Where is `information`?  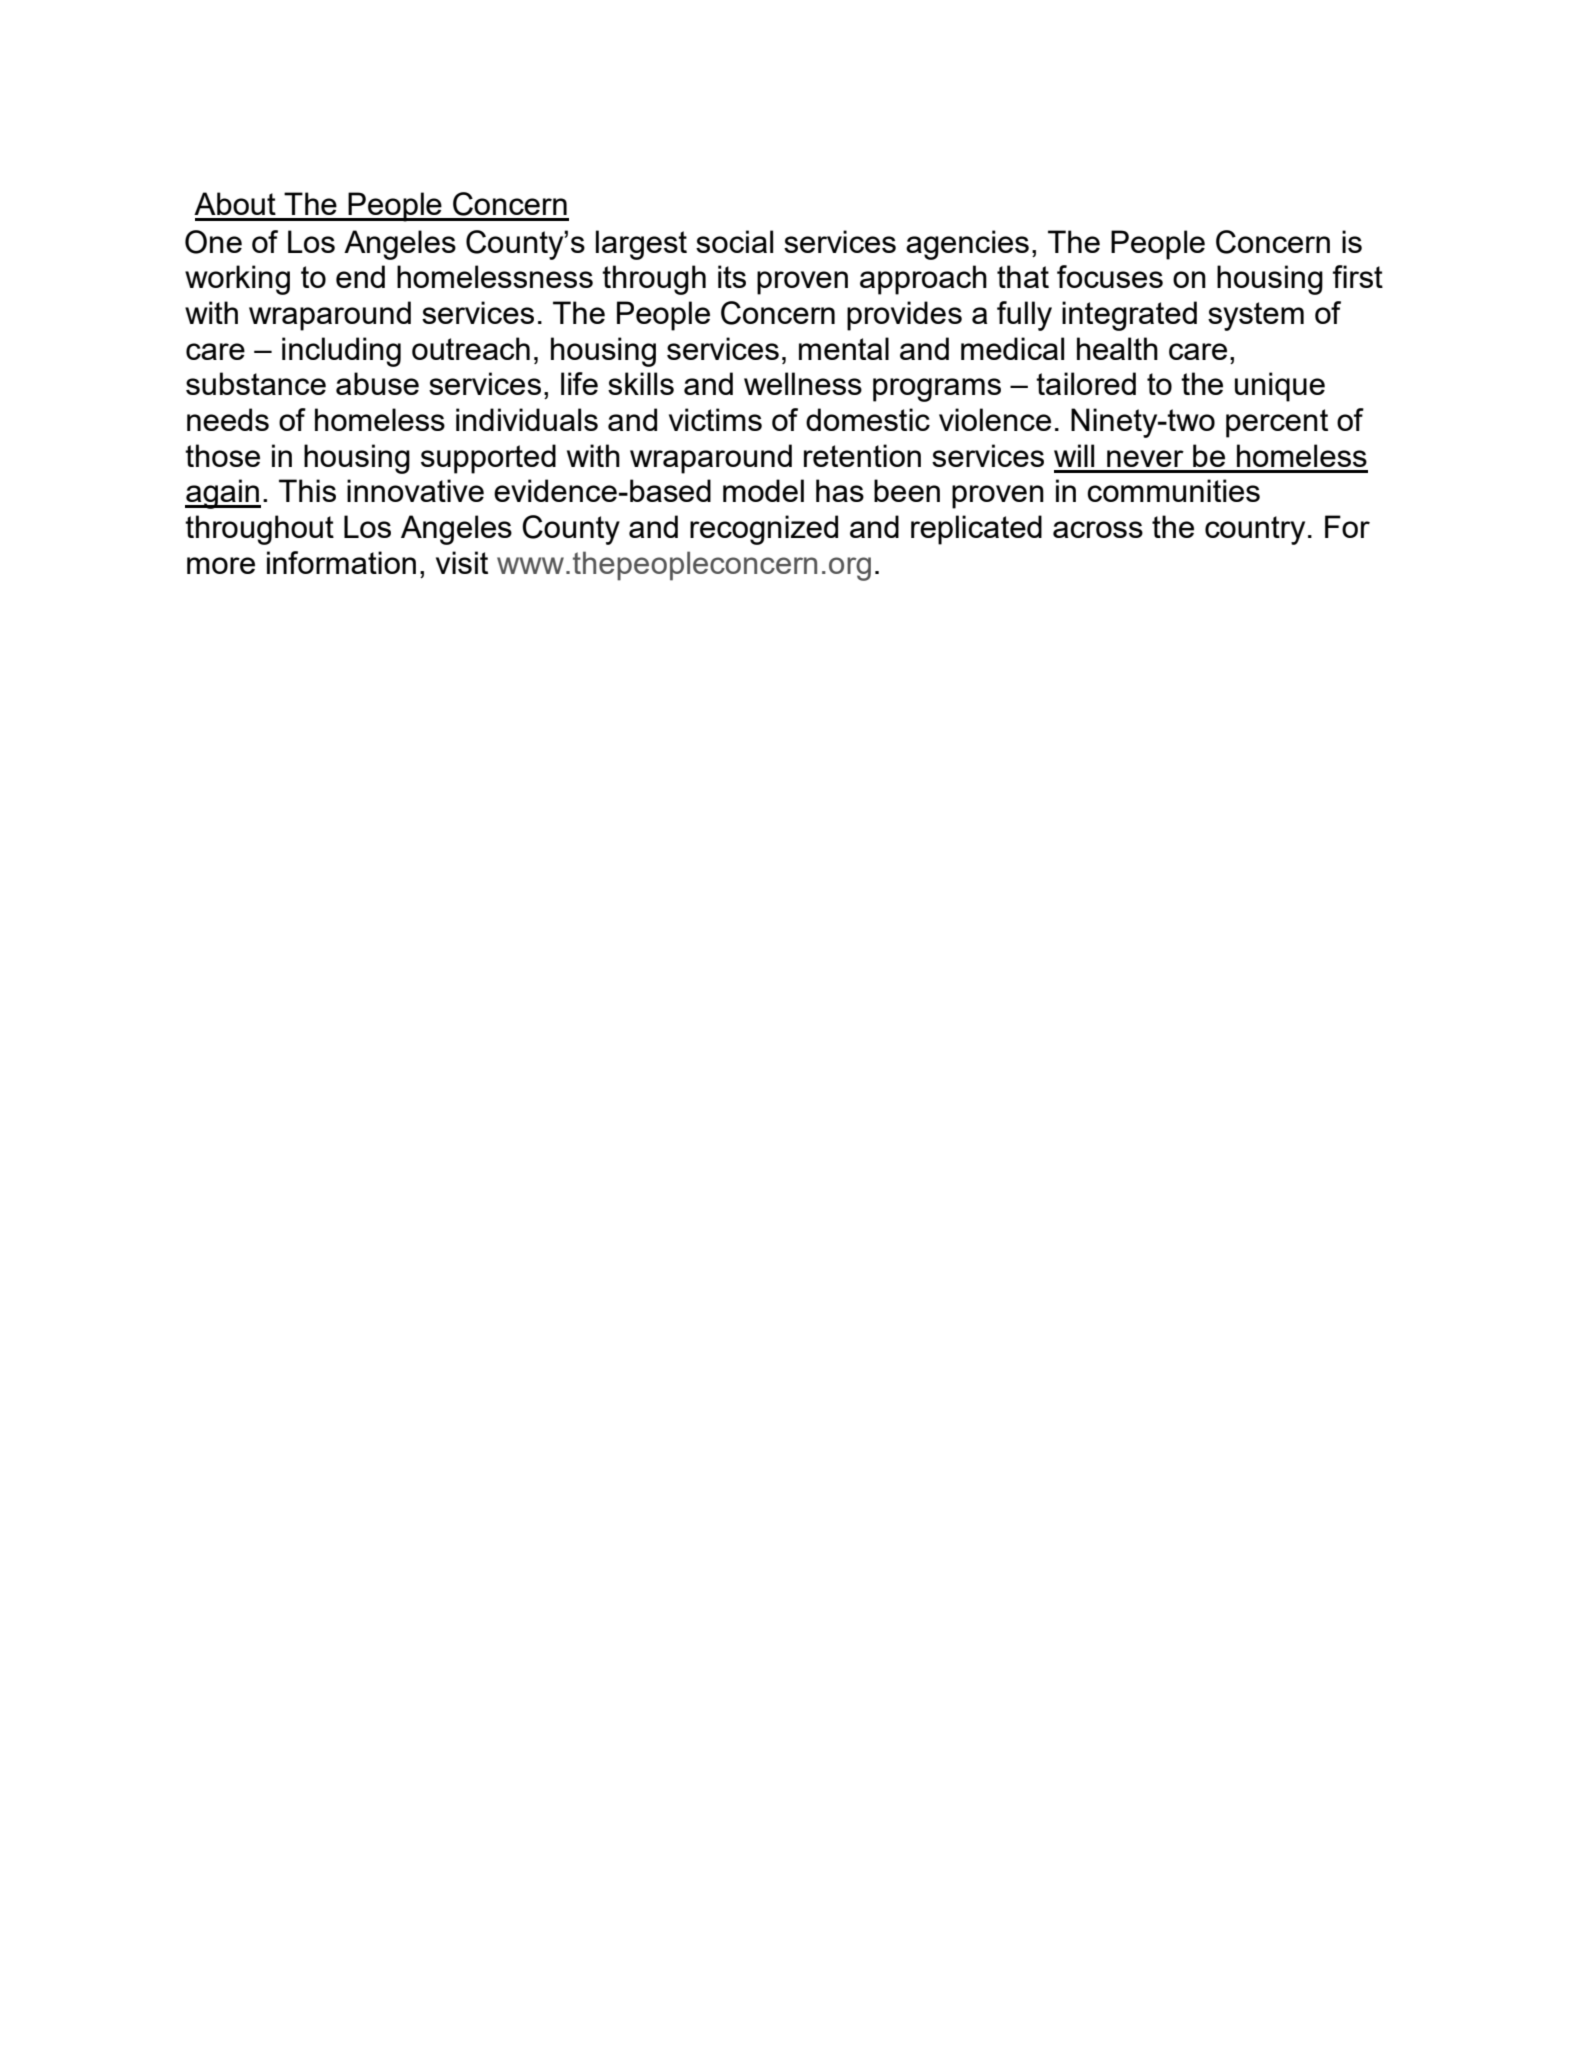 information is located at coordinates (341, 562).
